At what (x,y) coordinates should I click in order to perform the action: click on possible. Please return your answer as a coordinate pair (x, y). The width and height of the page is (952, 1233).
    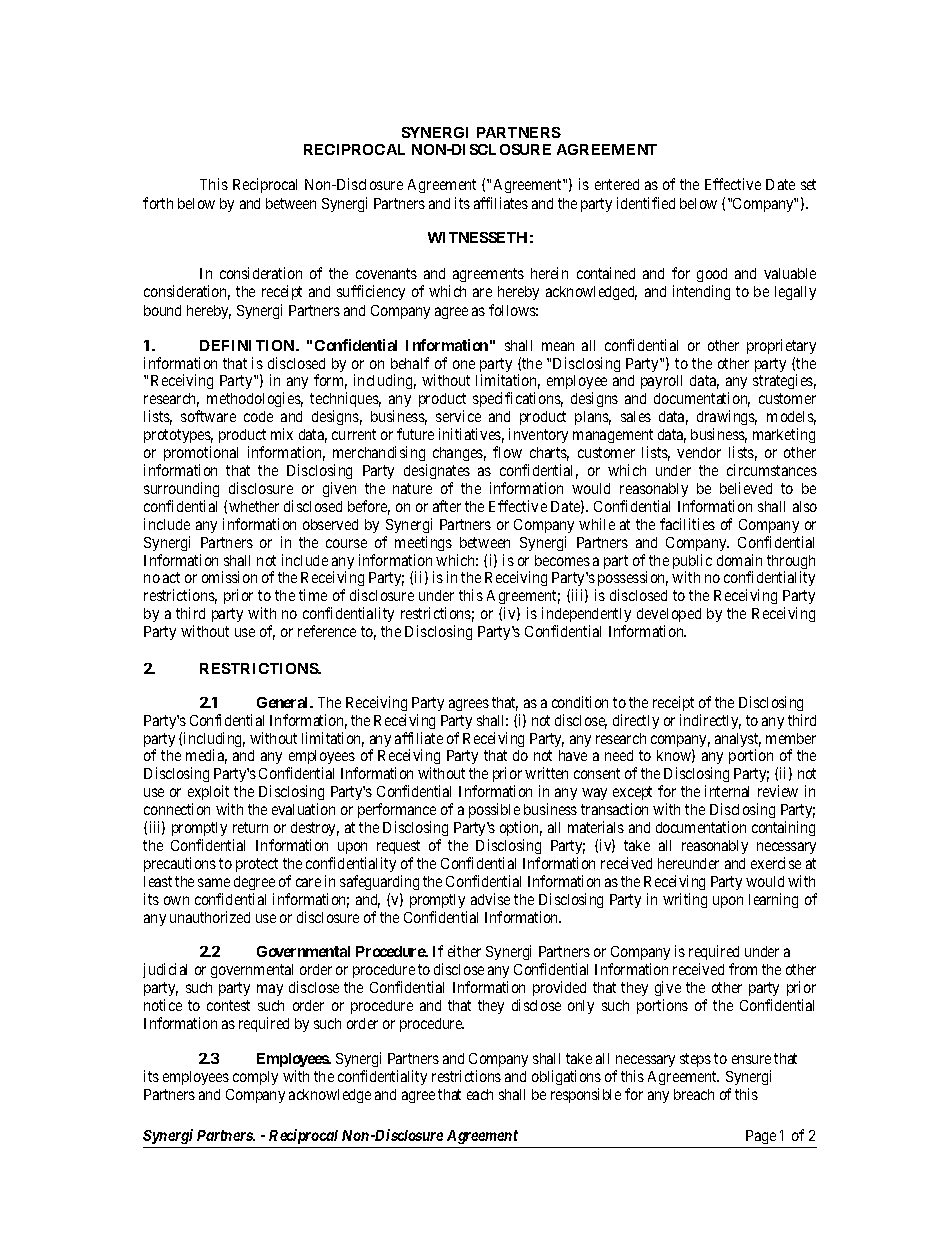
    Looking at the image, I should click on (494, 810).
